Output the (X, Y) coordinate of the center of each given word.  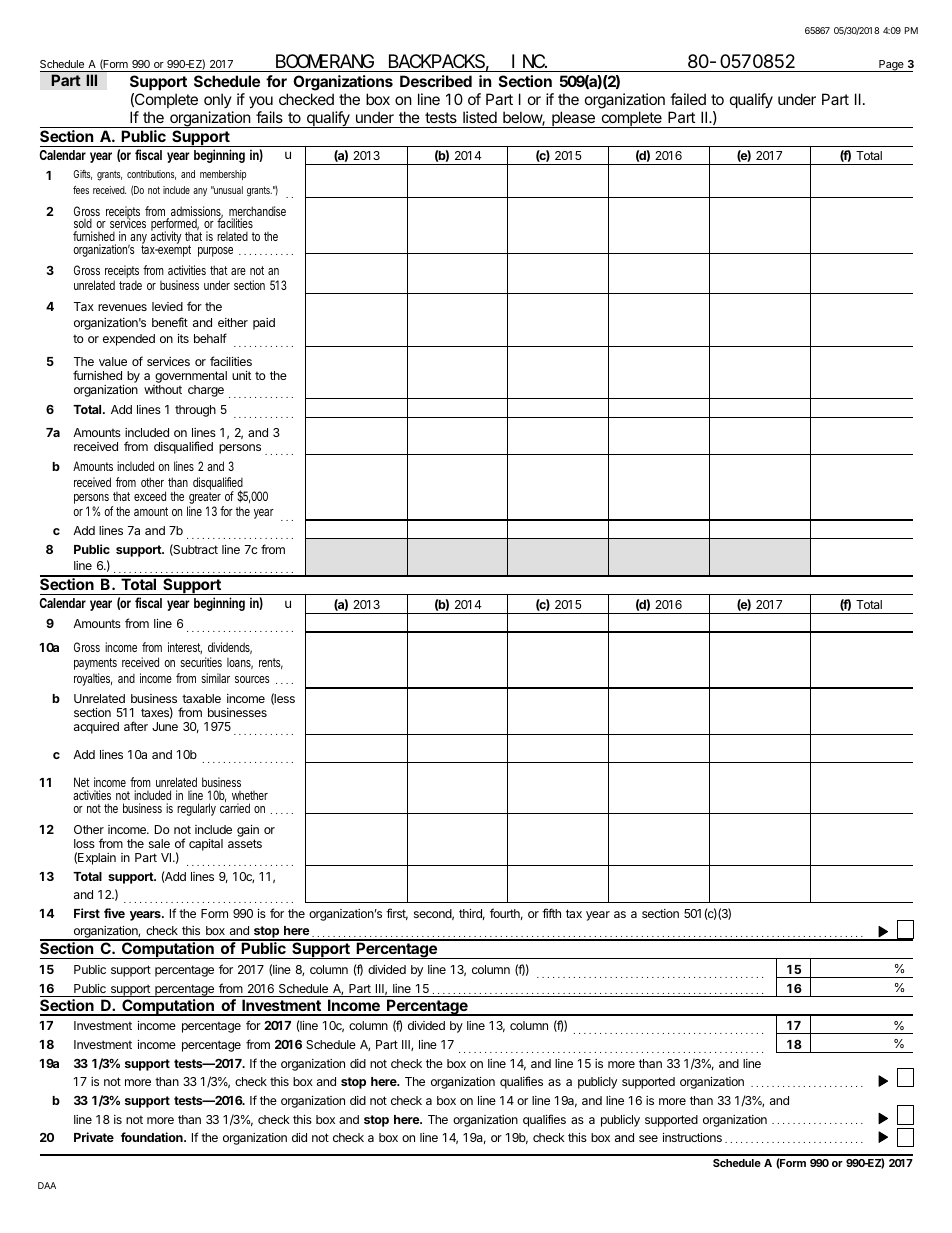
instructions (692, 1137)
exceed (150, 496)
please (573, 119)
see (648, 1138)
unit (241, 375)
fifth (551, 913)
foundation (153, 1137)
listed (480, 117)
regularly (196, 809)
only (218, 100)
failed (688, 99)
